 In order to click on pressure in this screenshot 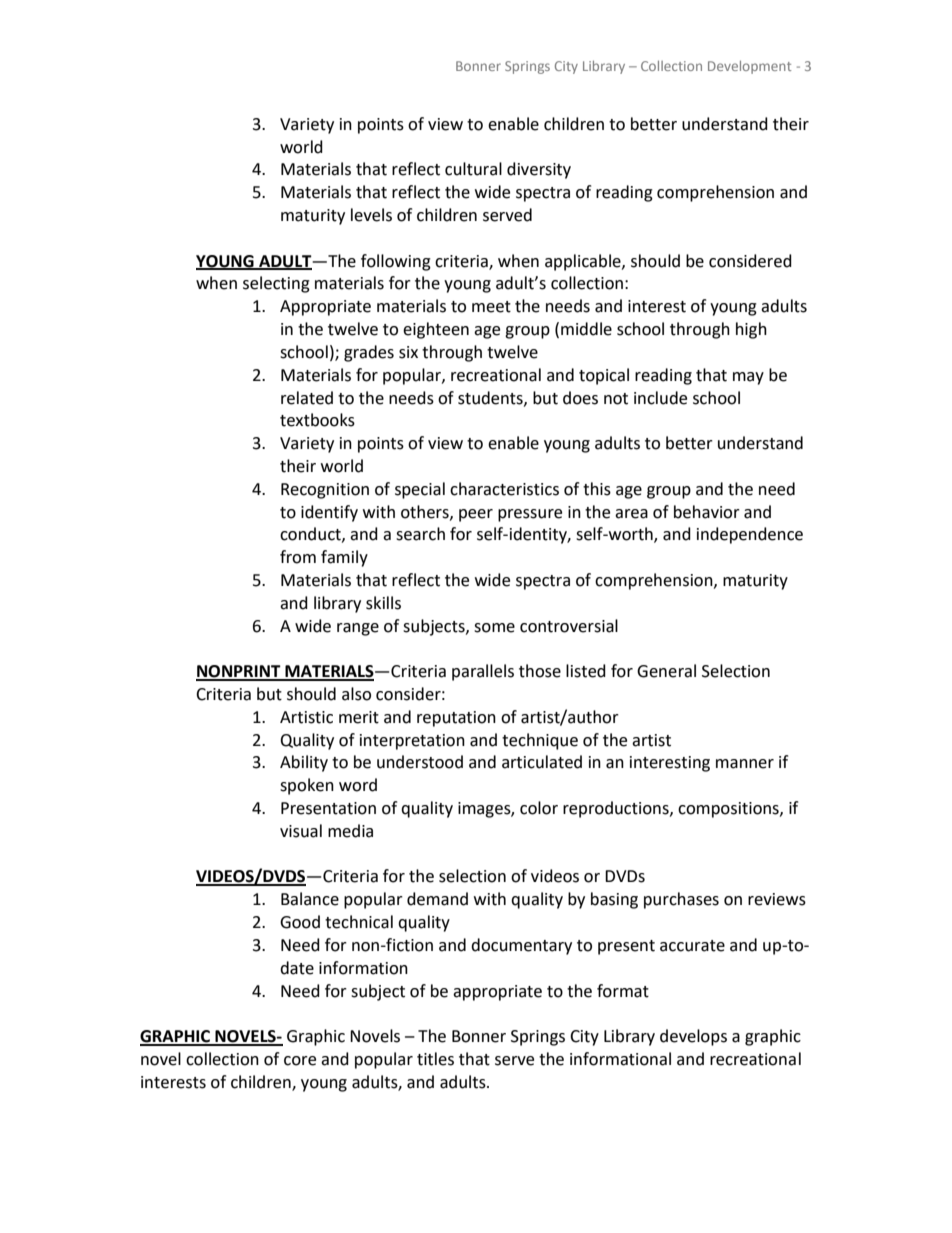, I will do `click(530, 515)`.
